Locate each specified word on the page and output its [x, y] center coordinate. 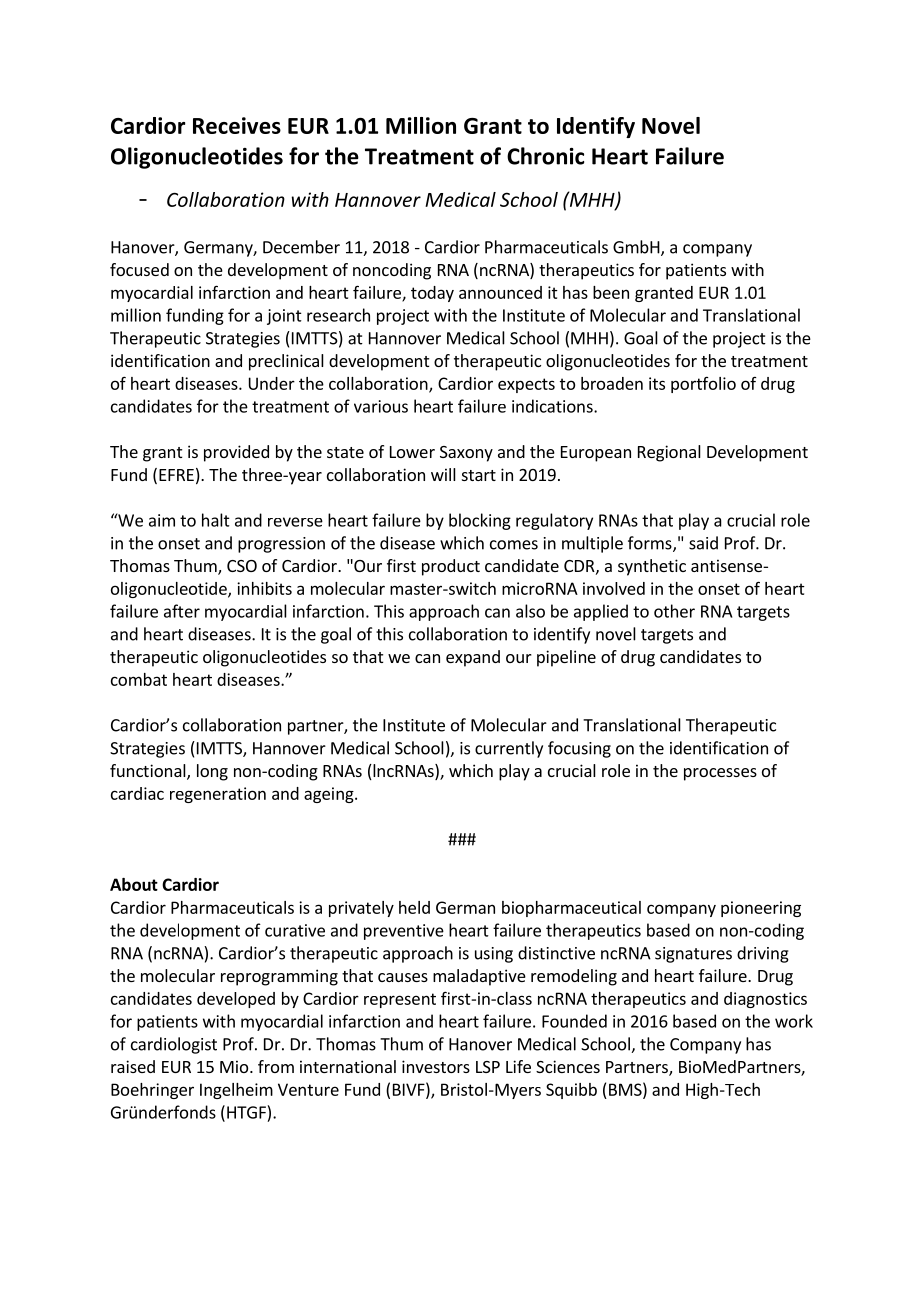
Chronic [545, 156]
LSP [488, 1067]
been [611, 292]
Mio [235, 1066]
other [674, 611]
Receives [237, 125]
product [451, 567]
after [182, 611]
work [794, 1021]
